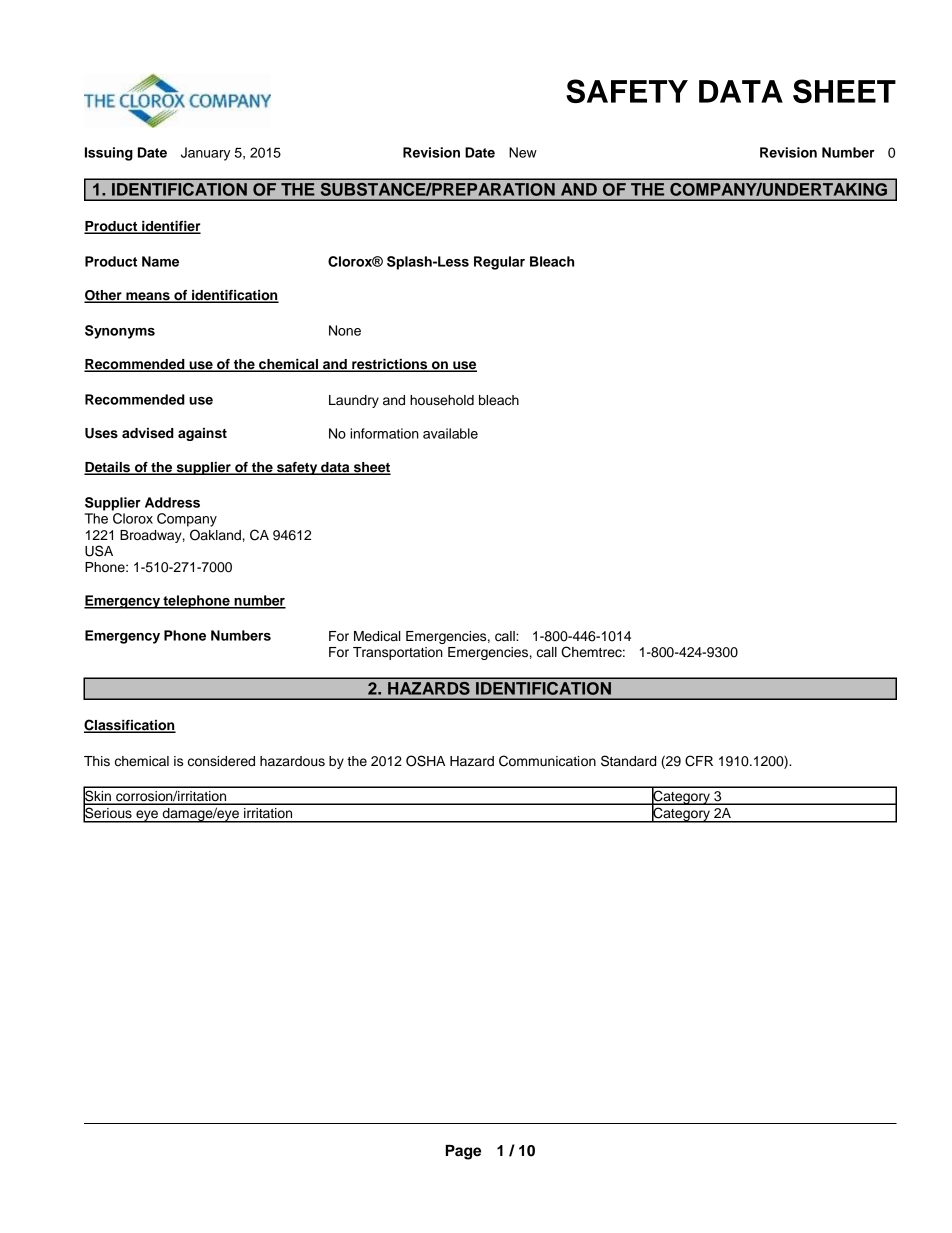 This document has width=952, height=1233. What do you see at coordinates (628, 761) in the document?
I see `Standard` at bounding box center [628, 761].
